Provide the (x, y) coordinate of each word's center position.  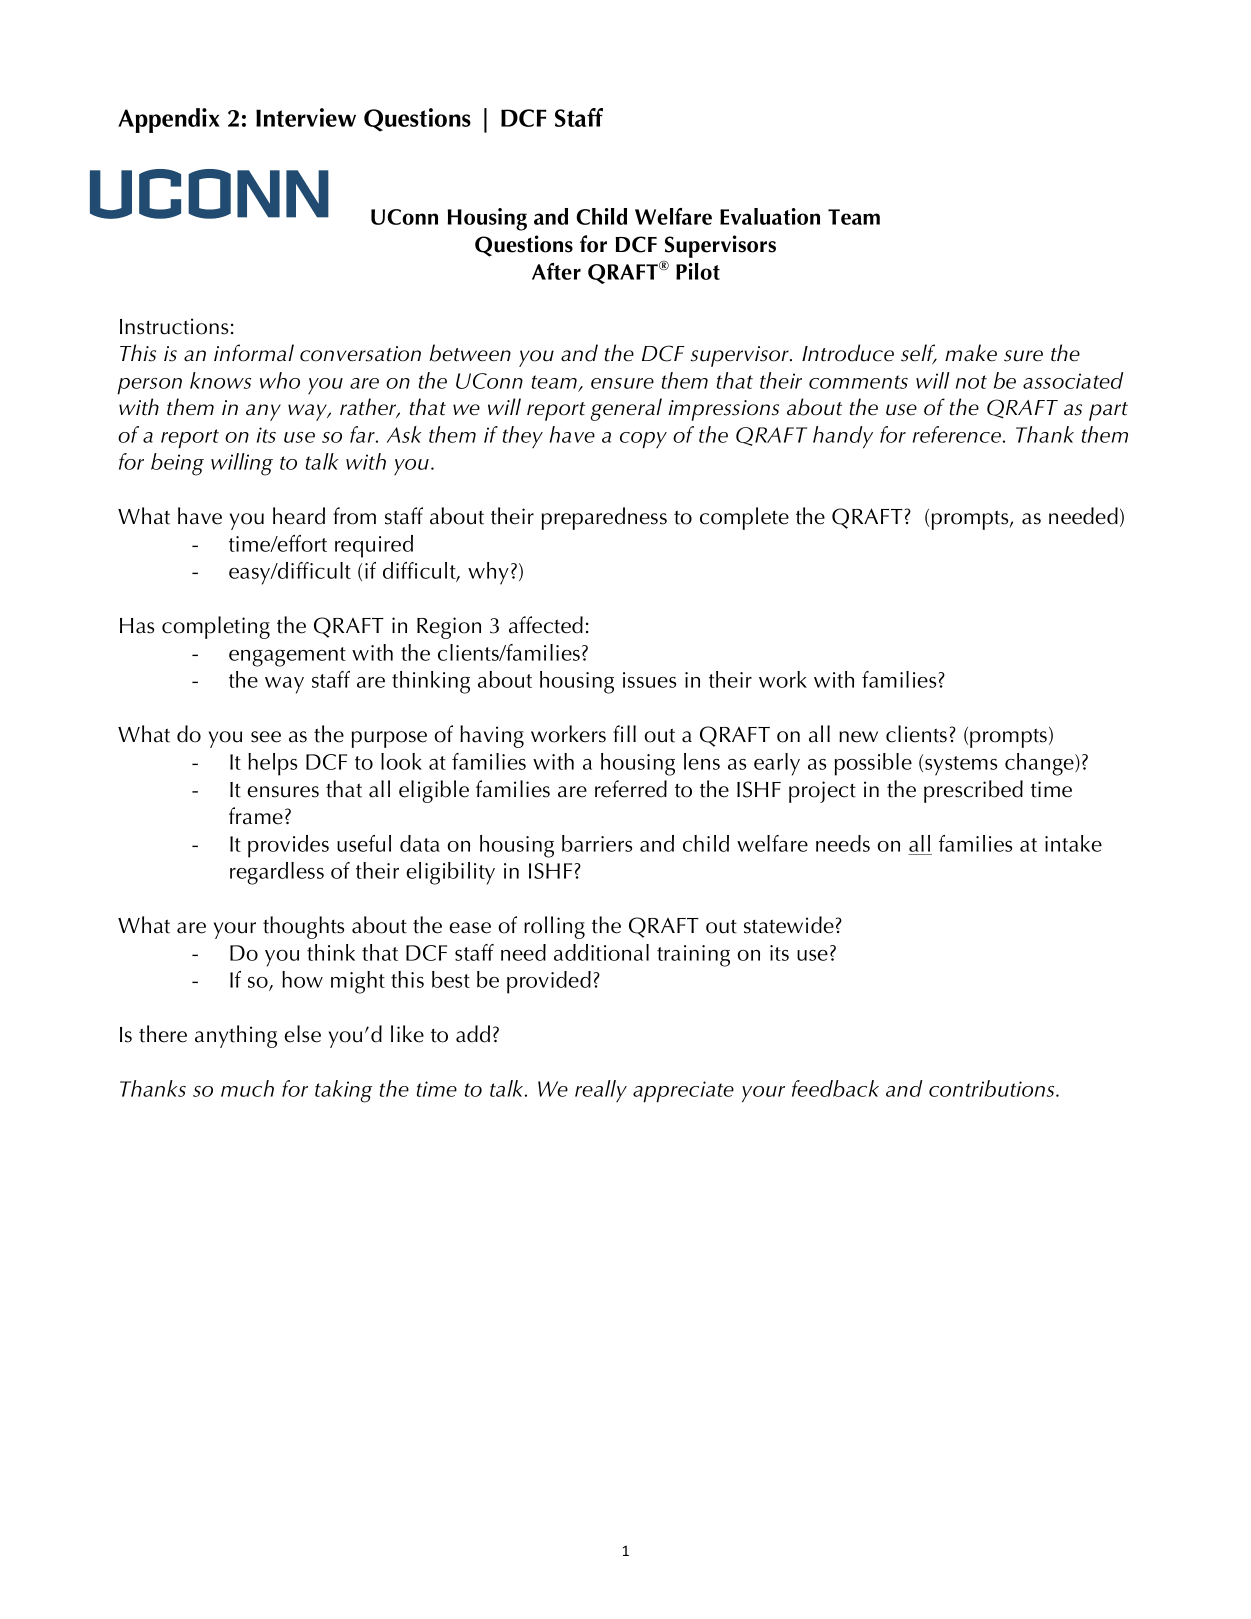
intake (1073, 843)
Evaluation (770, 216)
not (971, 382)
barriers (597, 843)
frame (256, 816)
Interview (306, 117)
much (247, 1088)
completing (216, 627)
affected (546, 625)
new (858, 737)
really (601, 1091)
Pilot (698, 271)
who (280, 380)
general (626, 409)
